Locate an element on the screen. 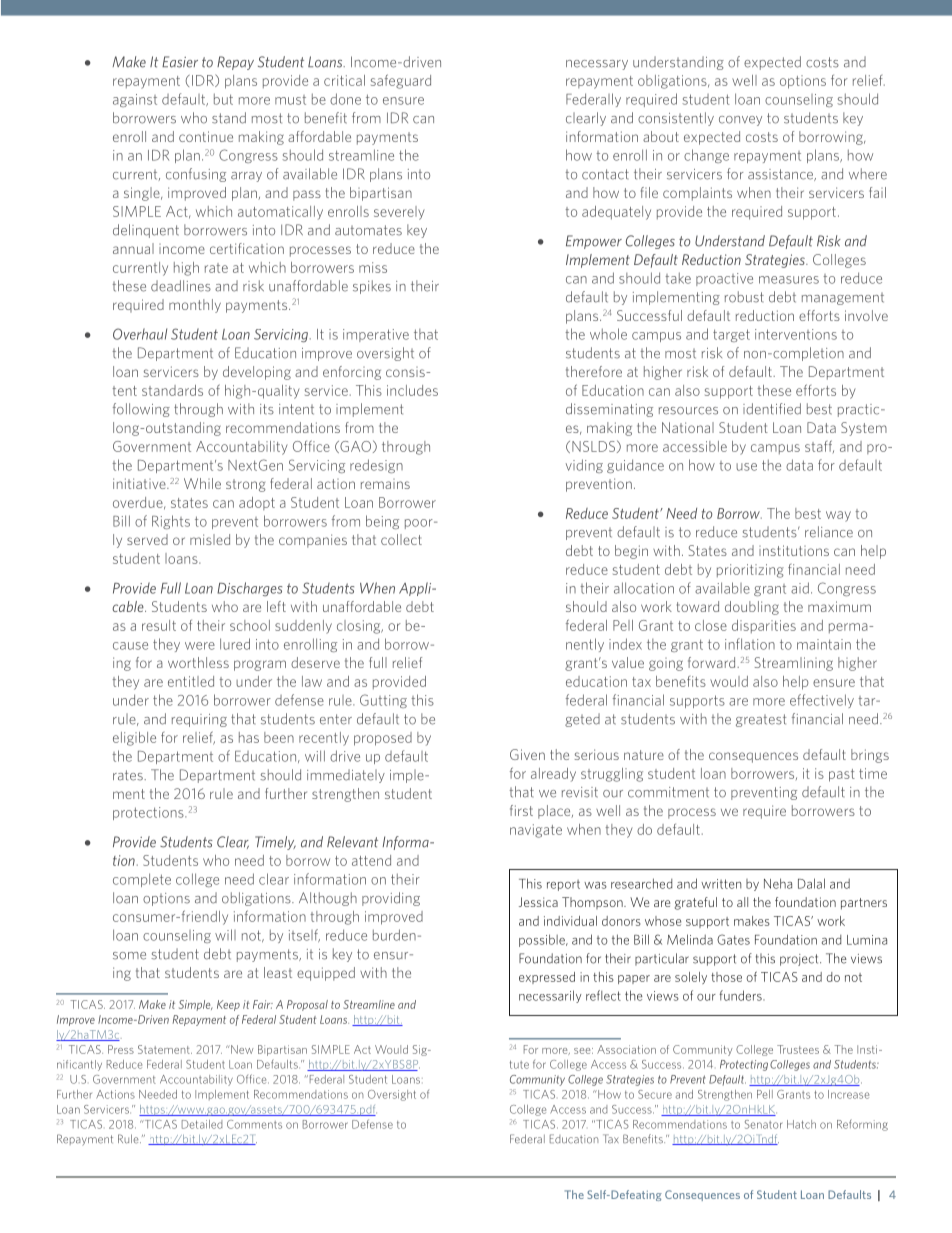 Image resolution: width=952 pixels, height=1233 pixels. convey is located at coordinates (740, 121).
